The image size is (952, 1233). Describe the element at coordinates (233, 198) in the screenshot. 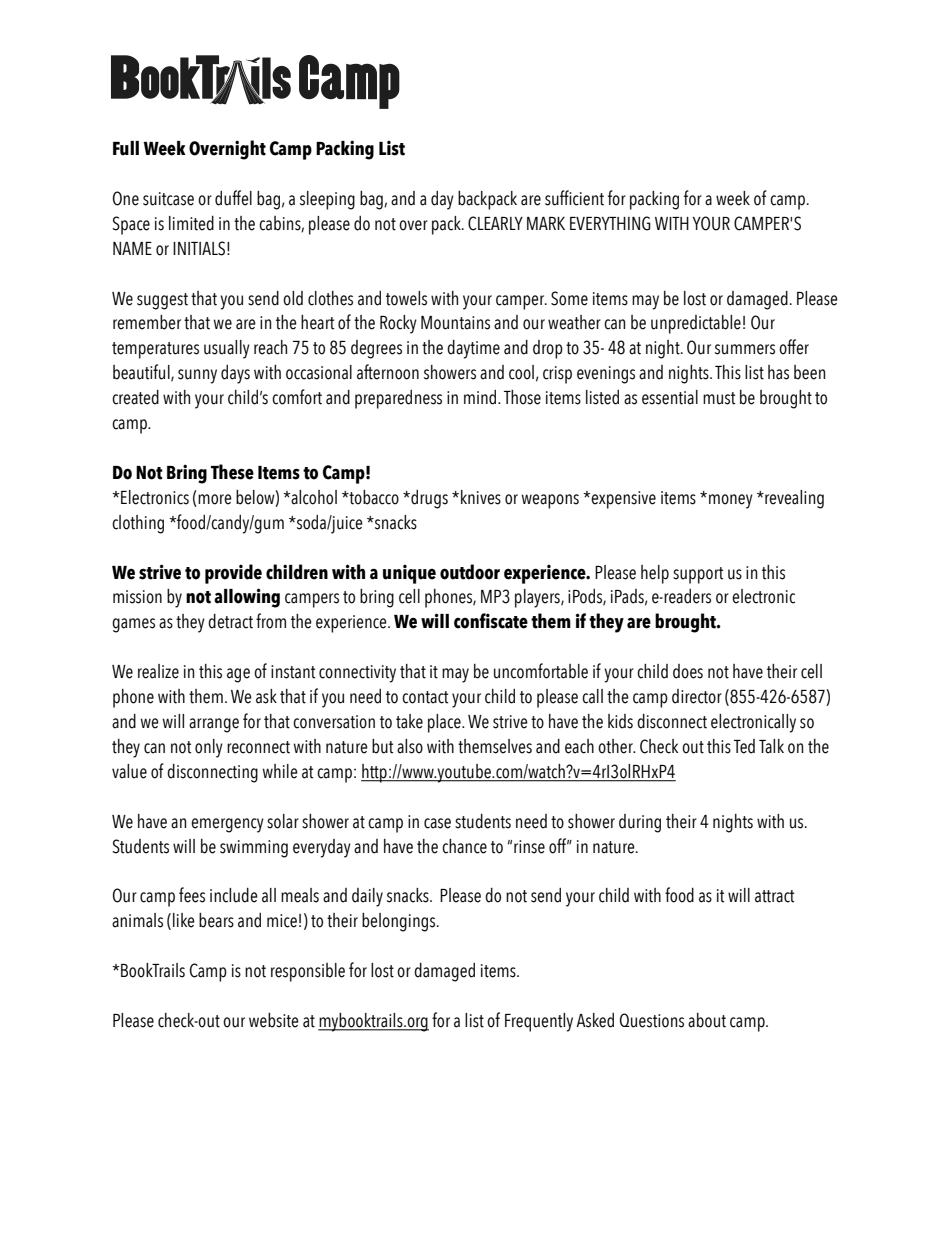

I see `duffel` at that location.
